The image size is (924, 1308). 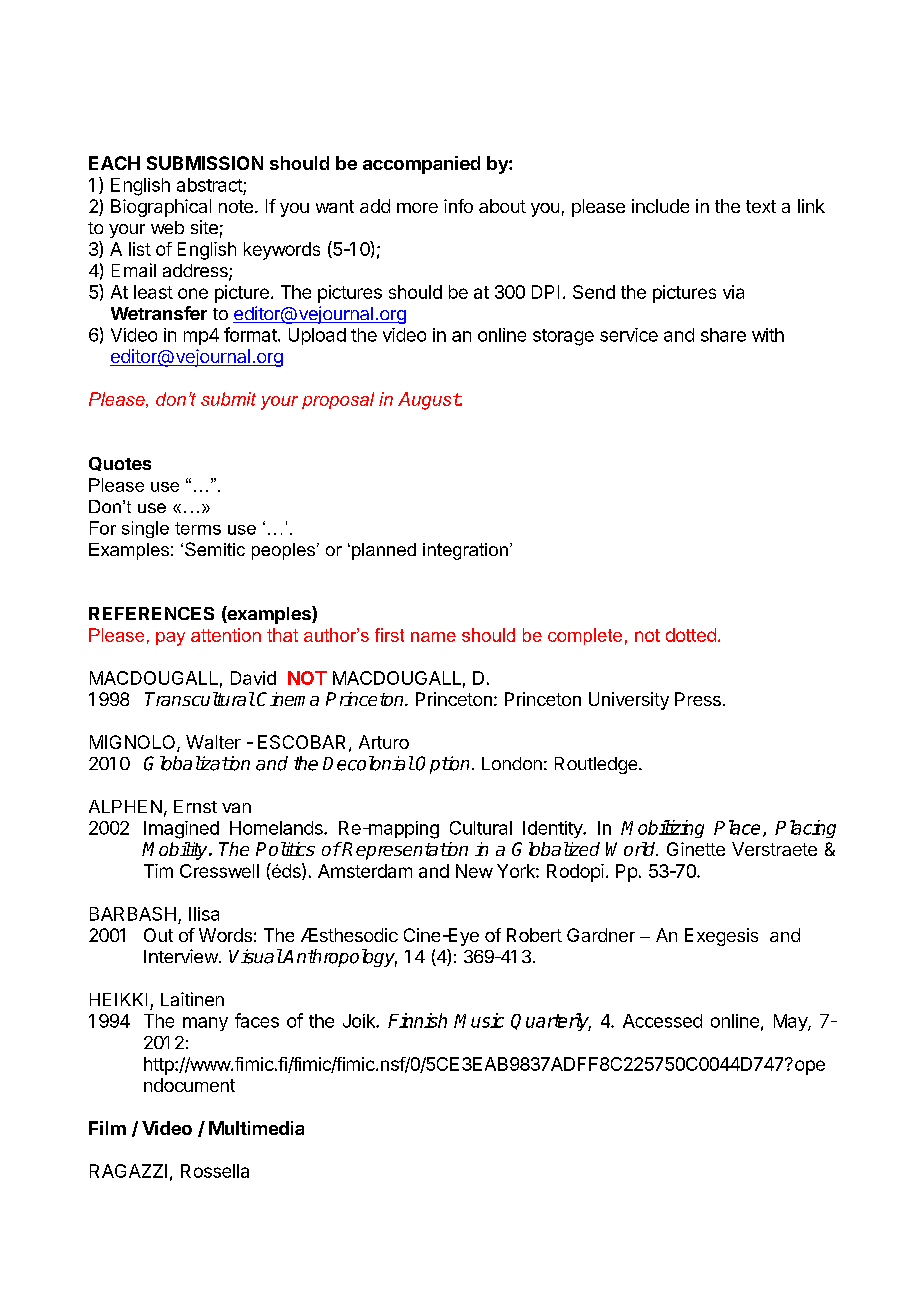 What do you see at coordinates (791, 1022) in the screenshot?
I see `May` at bounding box center [791, 1022].
